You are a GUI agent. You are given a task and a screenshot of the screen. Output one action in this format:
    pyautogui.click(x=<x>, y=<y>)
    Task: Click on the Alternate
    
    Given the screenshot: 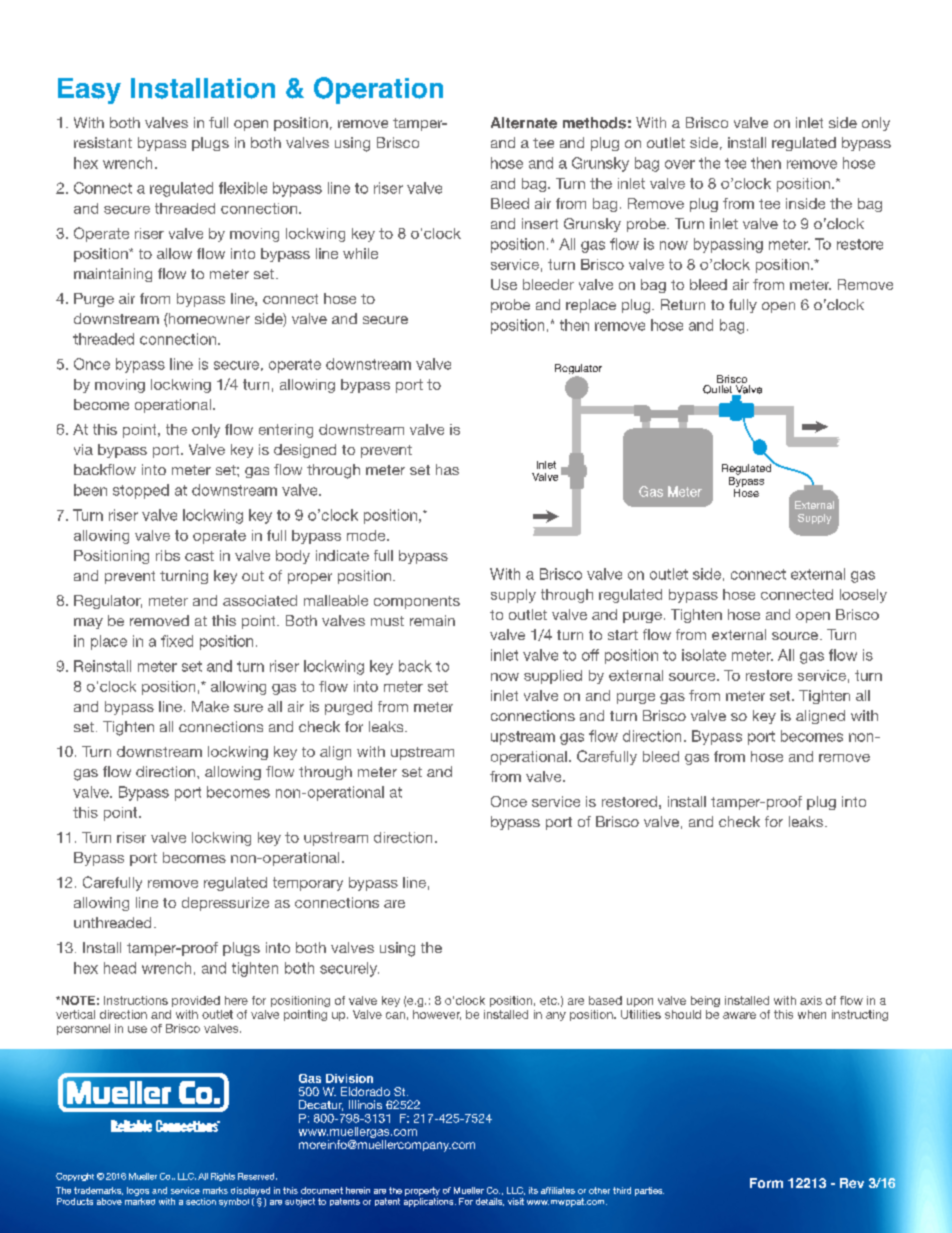 What is the action you would take?
    pyautogui.click(x=524, y=123)
